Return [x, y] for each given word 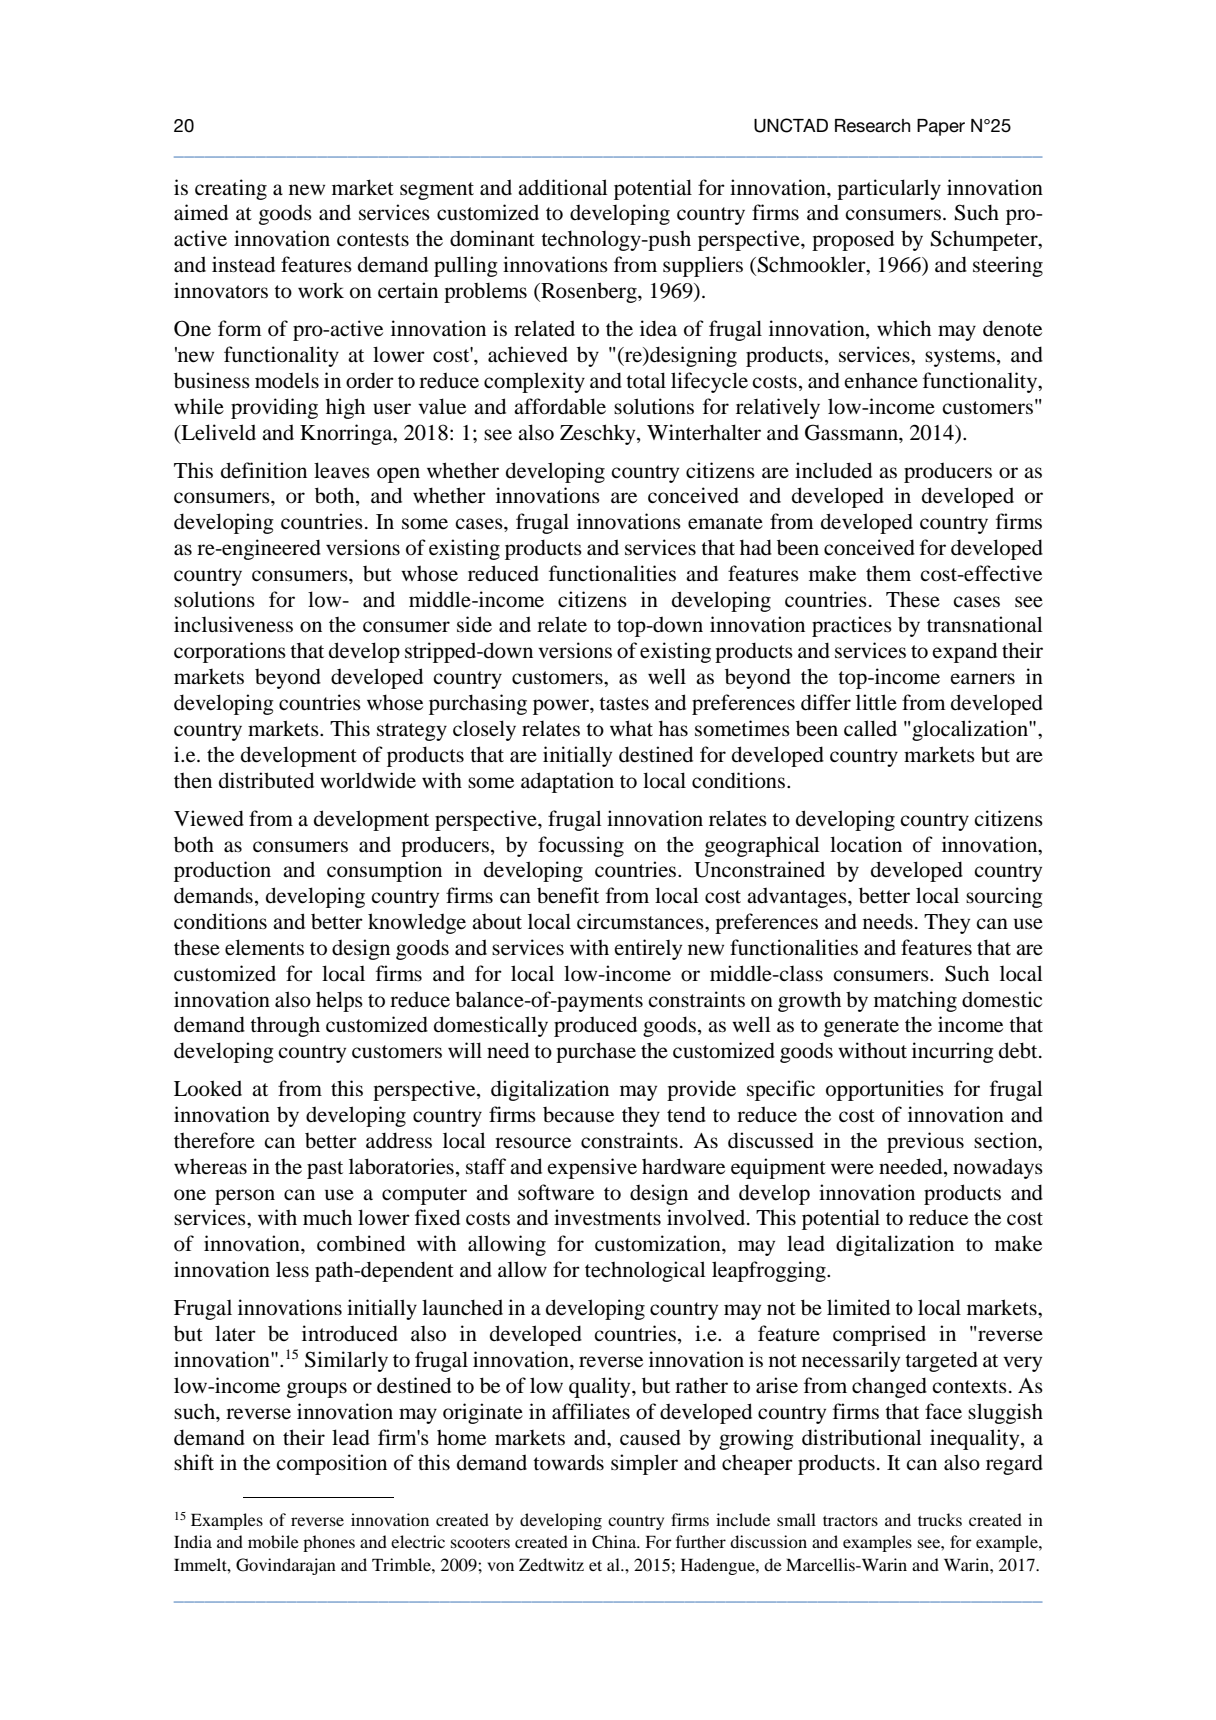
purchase [596, 1052]
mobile [273, 1541]
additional [563, 187]
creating [231, 189]
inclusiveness [233, 624]
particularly [889, 189]
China [615, 1542]
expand [965, 652]
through [285, 1026]
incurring [953, 1052]
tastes [624, 704]
